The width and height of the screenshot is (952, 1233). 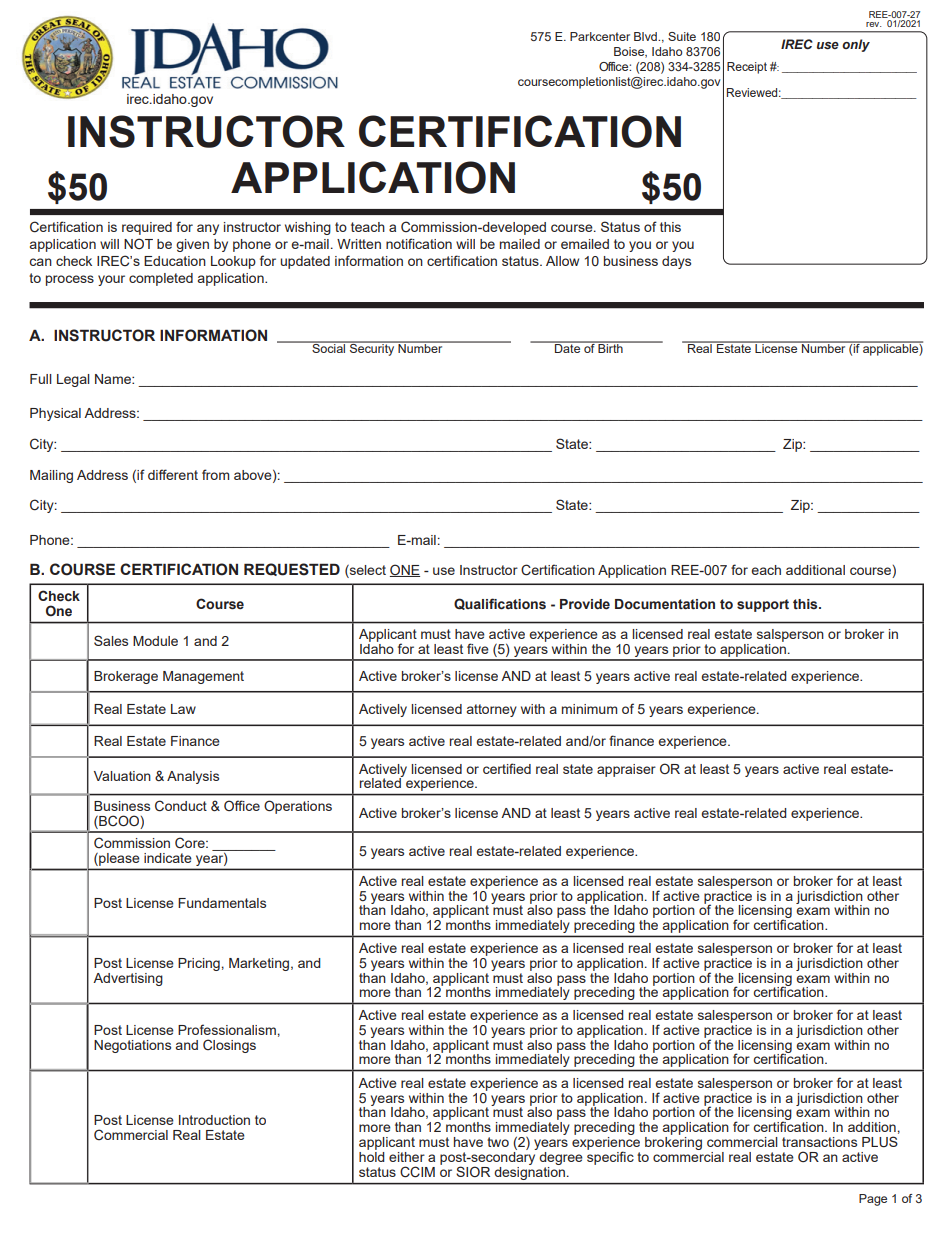 What do you see at coordinates (747, 68) in the screenshot?
I see `Receipt` at bounding box center [747, 68].
